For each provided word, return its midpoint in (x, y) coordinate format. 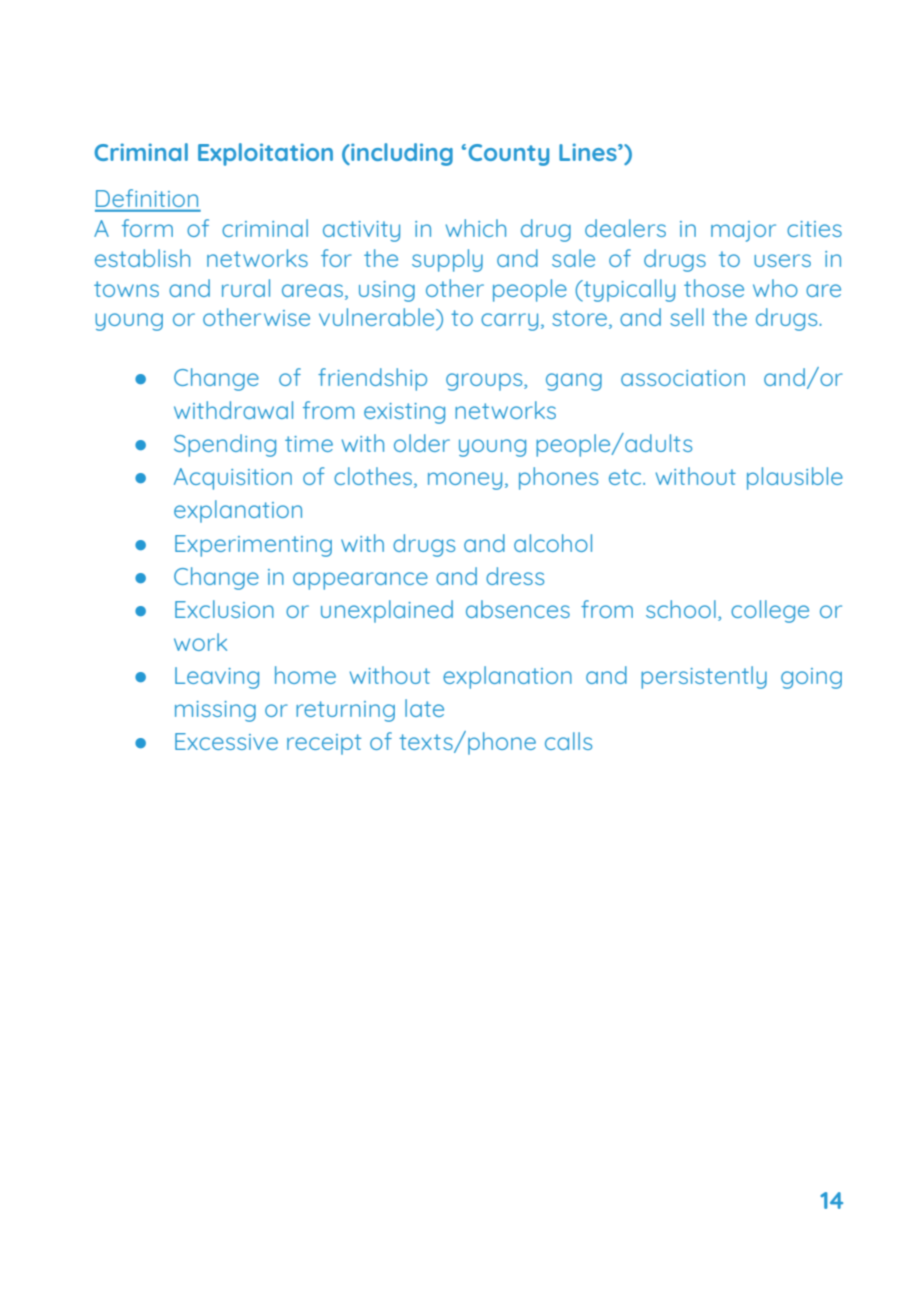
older (422, 443)
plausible (795, 478)
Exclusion (224, 609)
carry (509, 322)
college (770, 611)
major (743, 231)
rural (246, 288)
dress (515, 576)
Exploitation (265, 154)
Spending (225, 445)
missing (215, 711)
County (508, 155)
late (424, 708)
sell (687, 317)
